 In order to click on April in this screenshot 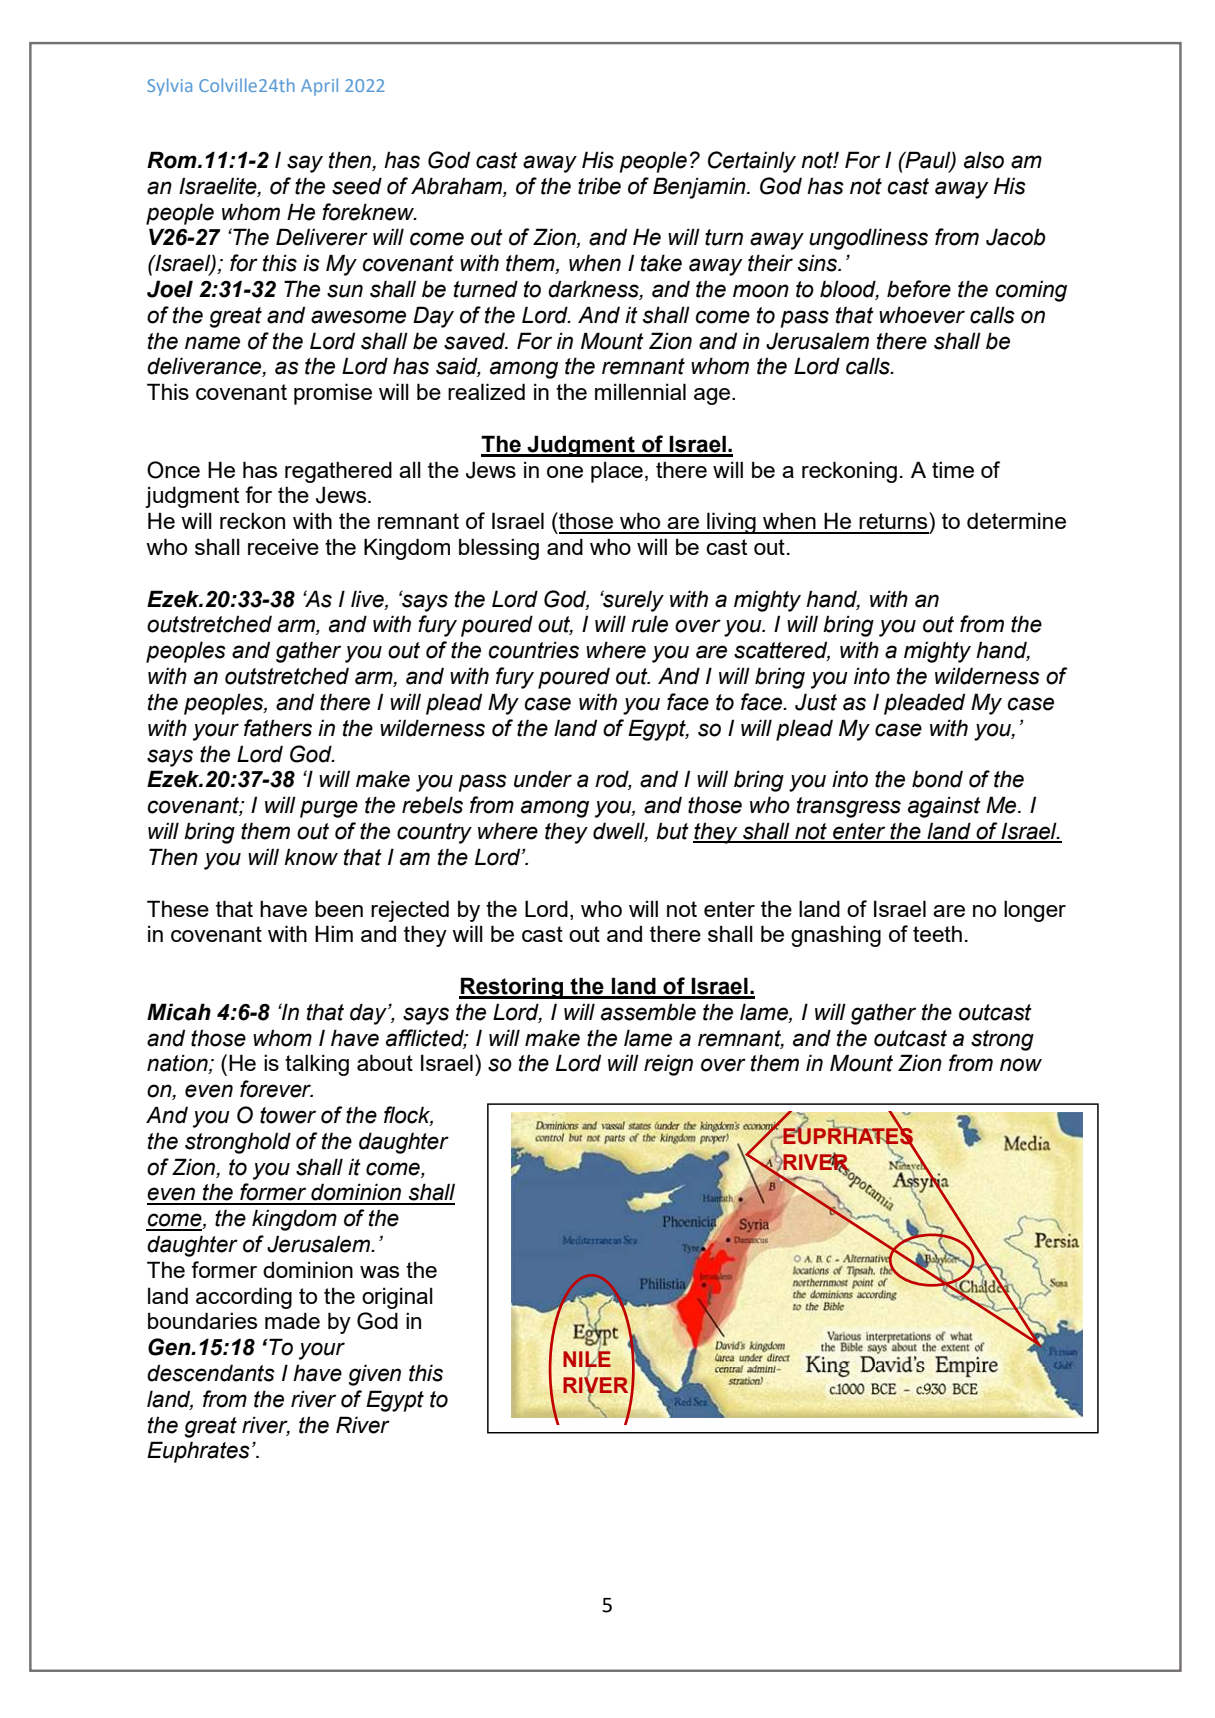, I will do `click(319, 87)`.
